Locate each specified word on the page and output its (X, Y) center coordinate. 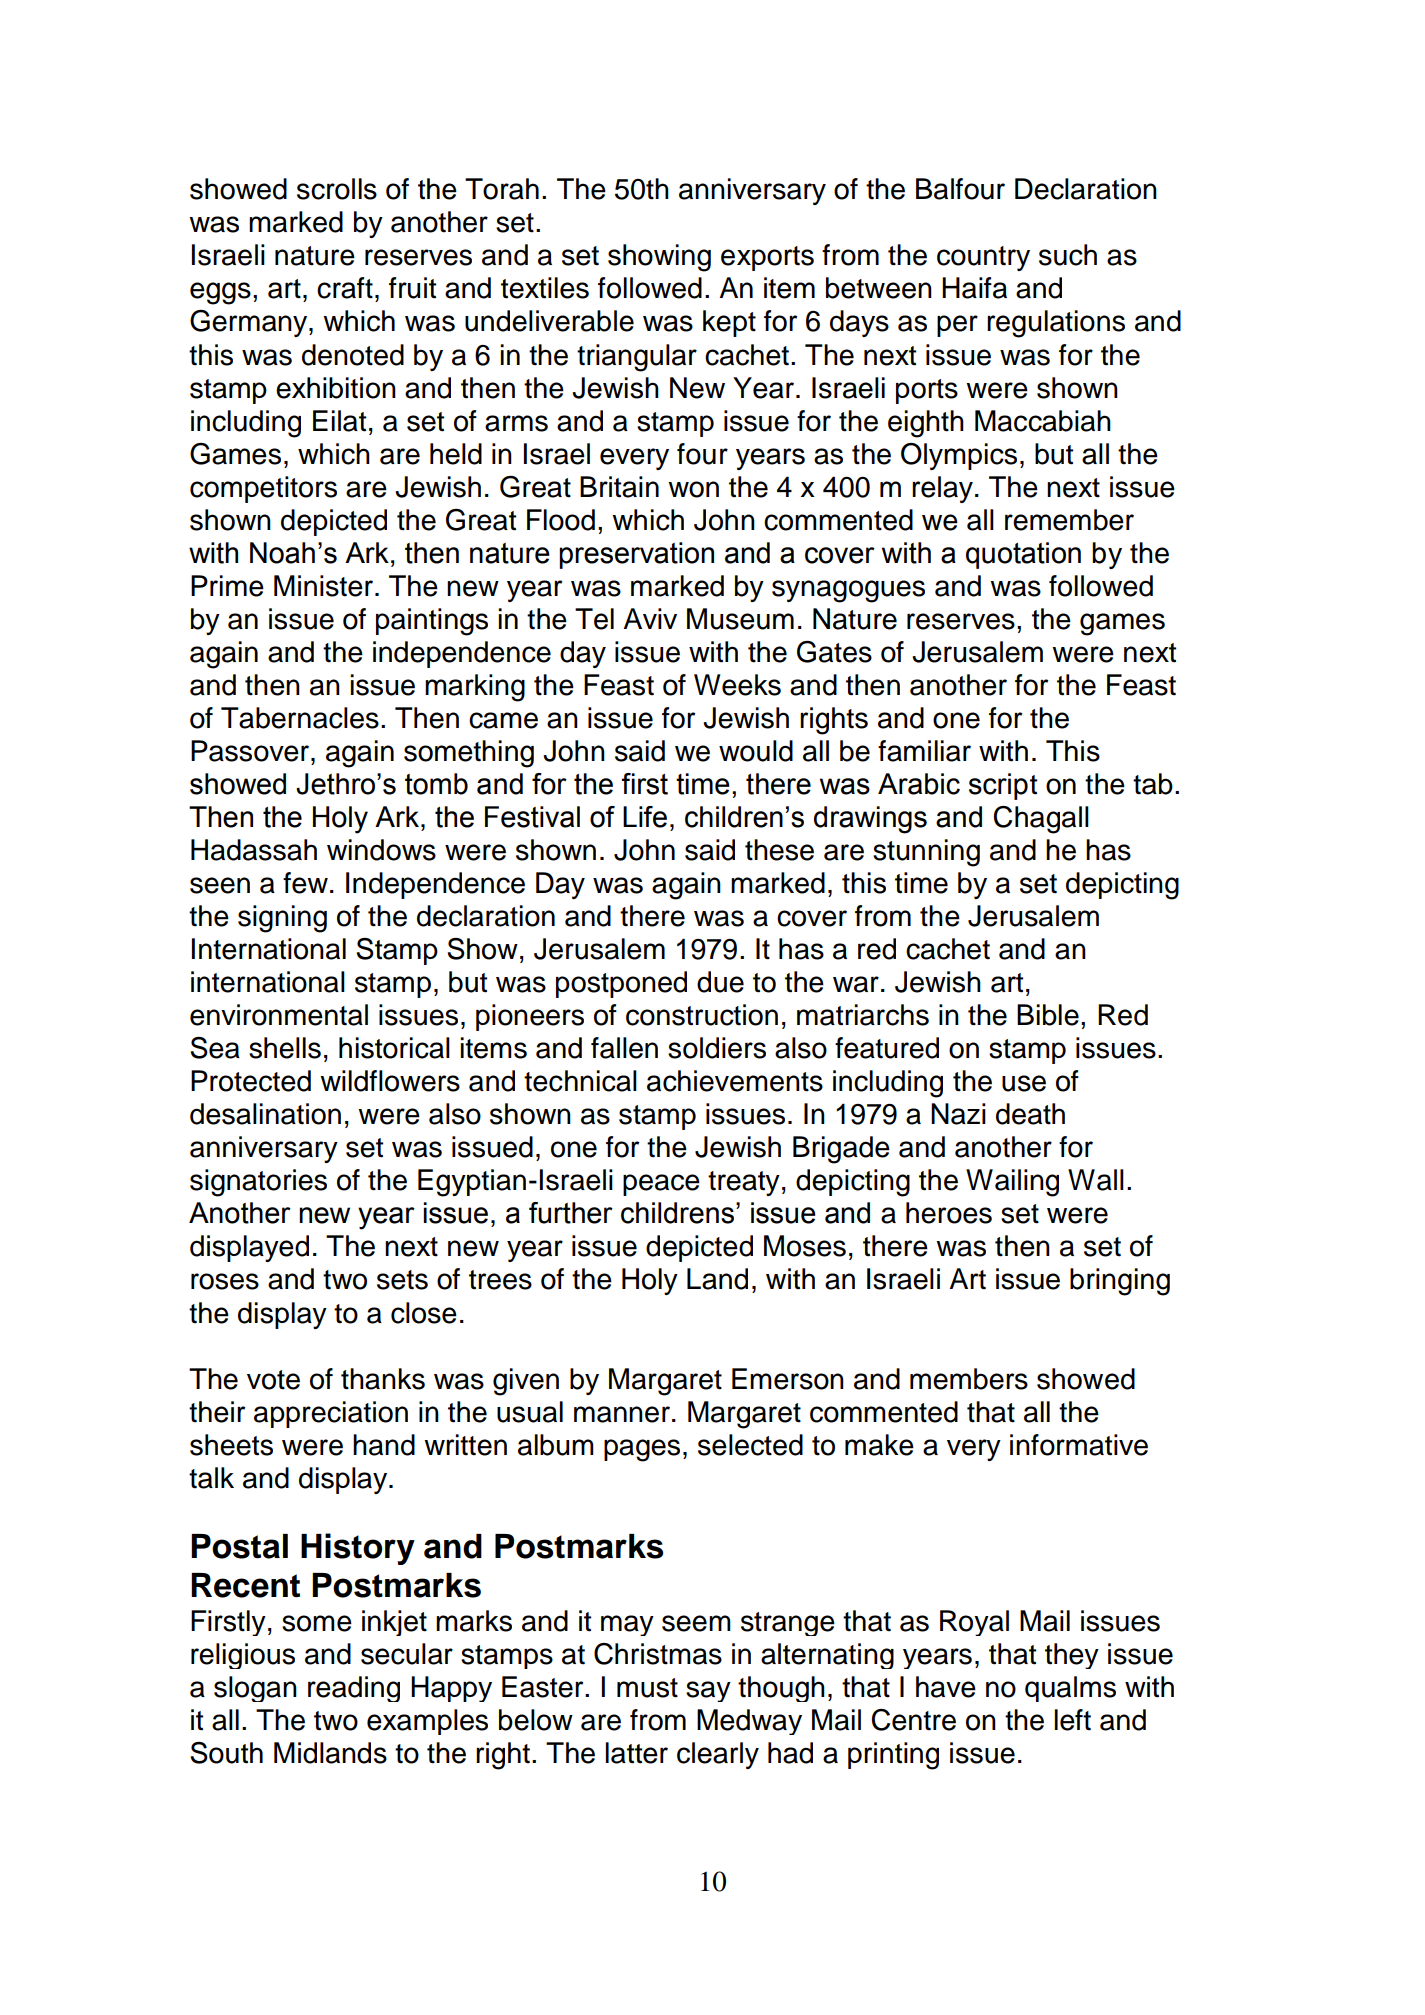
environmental (279, 1015)
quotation (1023, 555)
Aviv (650, 618)
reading (354, 1689)
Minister (325, 586)
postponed (621, 984)
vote (273, 1380)
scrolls (337, 189)
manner (622, 1414)
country (983, 258)
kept (729, 323)
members (969, 1379)
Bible (1048, 1015)
